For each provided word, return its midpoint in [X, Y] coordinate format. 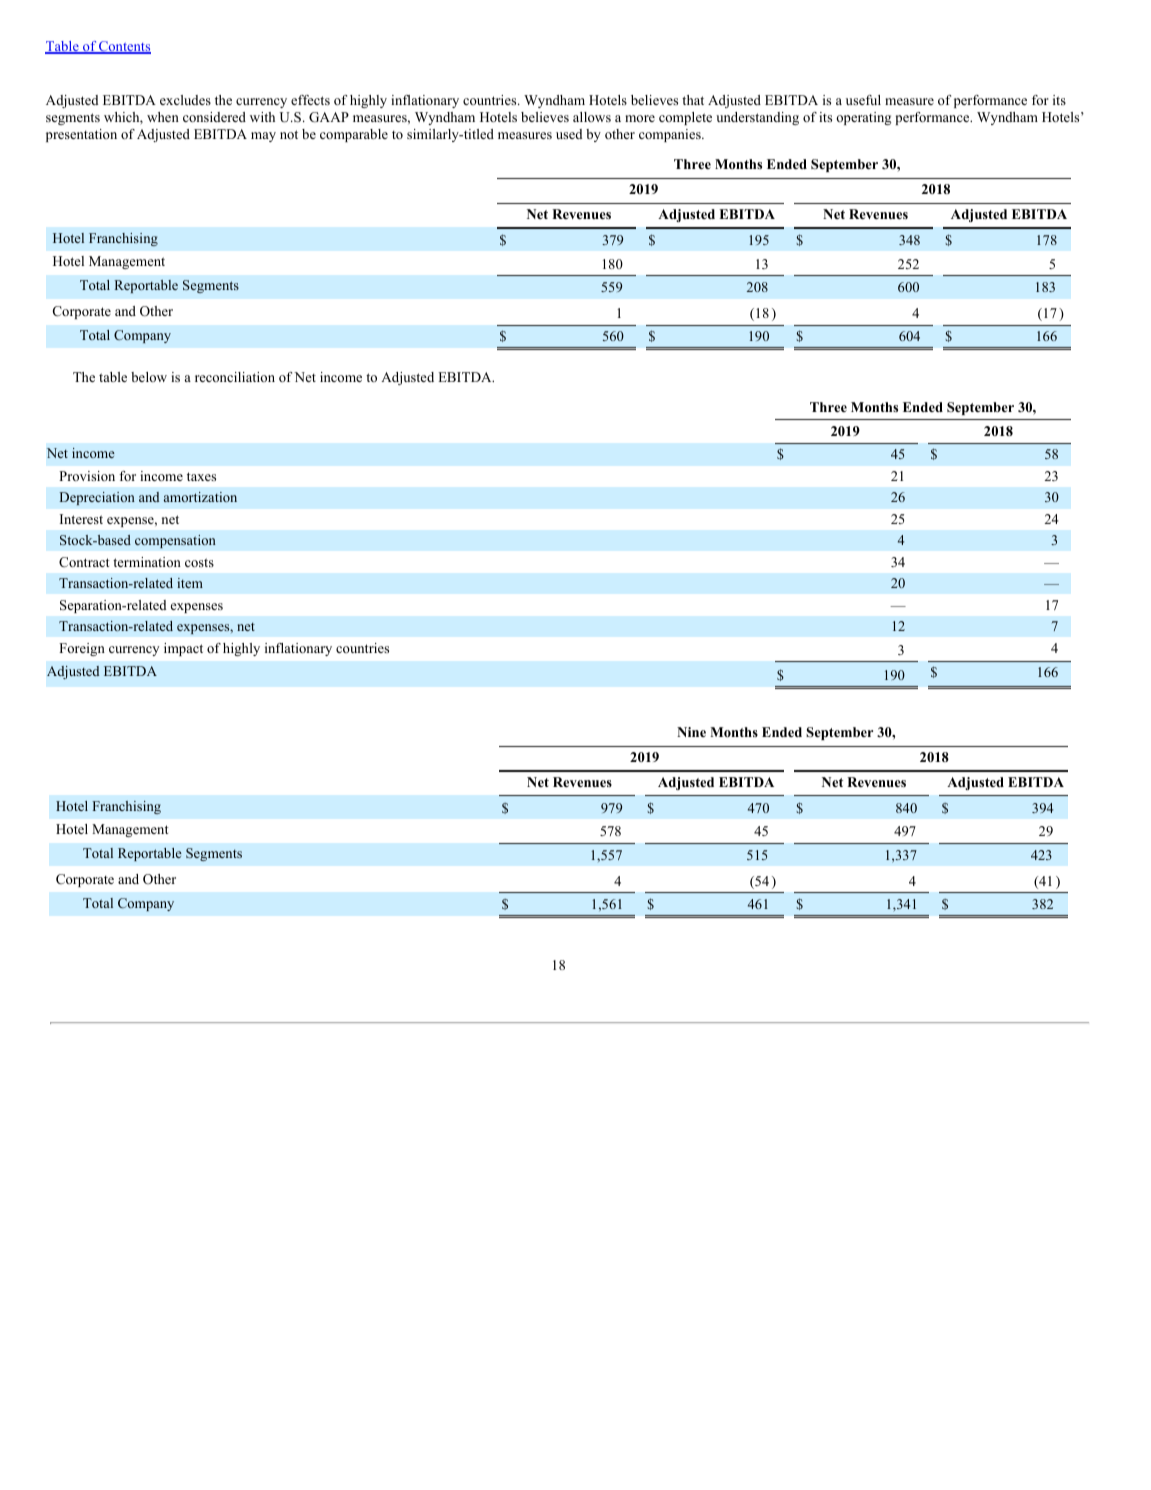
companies [671, 135]
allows [592, 117]
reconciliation [235, 377]
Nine [691, 732]
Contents [124, 47]
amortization [200, 497]
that [693, 100]
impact [183, 649]
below [149, 377]
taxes [201, 476]
